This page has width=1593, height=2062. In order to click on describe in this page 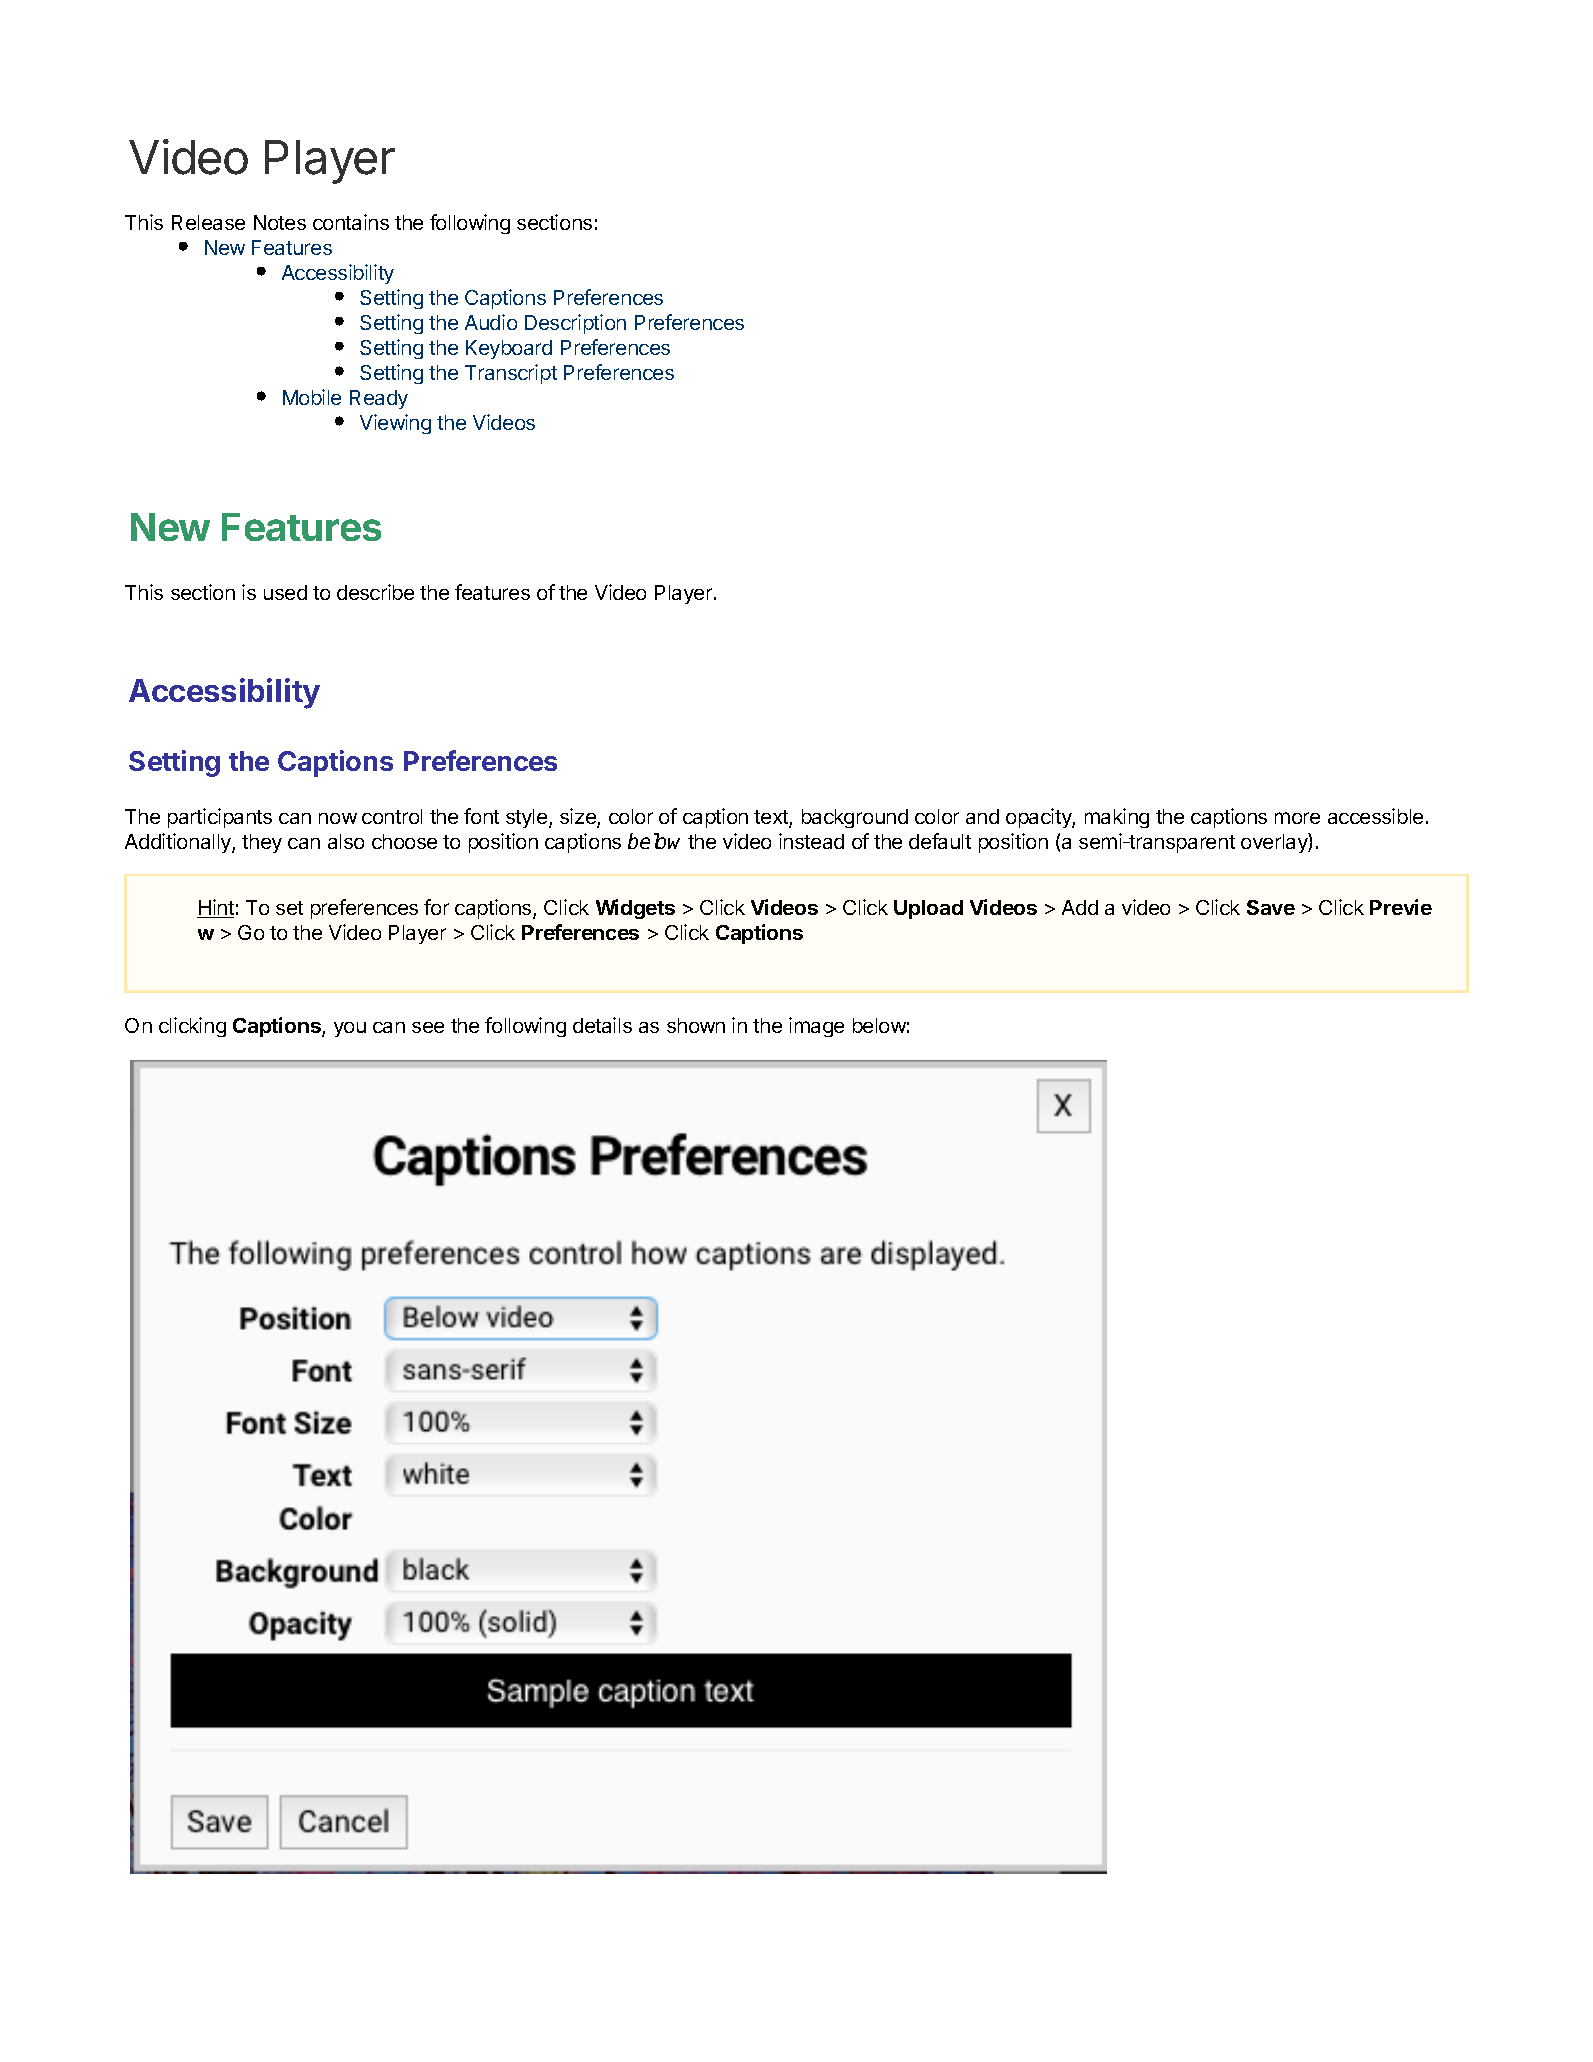, I will do `click(375, 592)`.
